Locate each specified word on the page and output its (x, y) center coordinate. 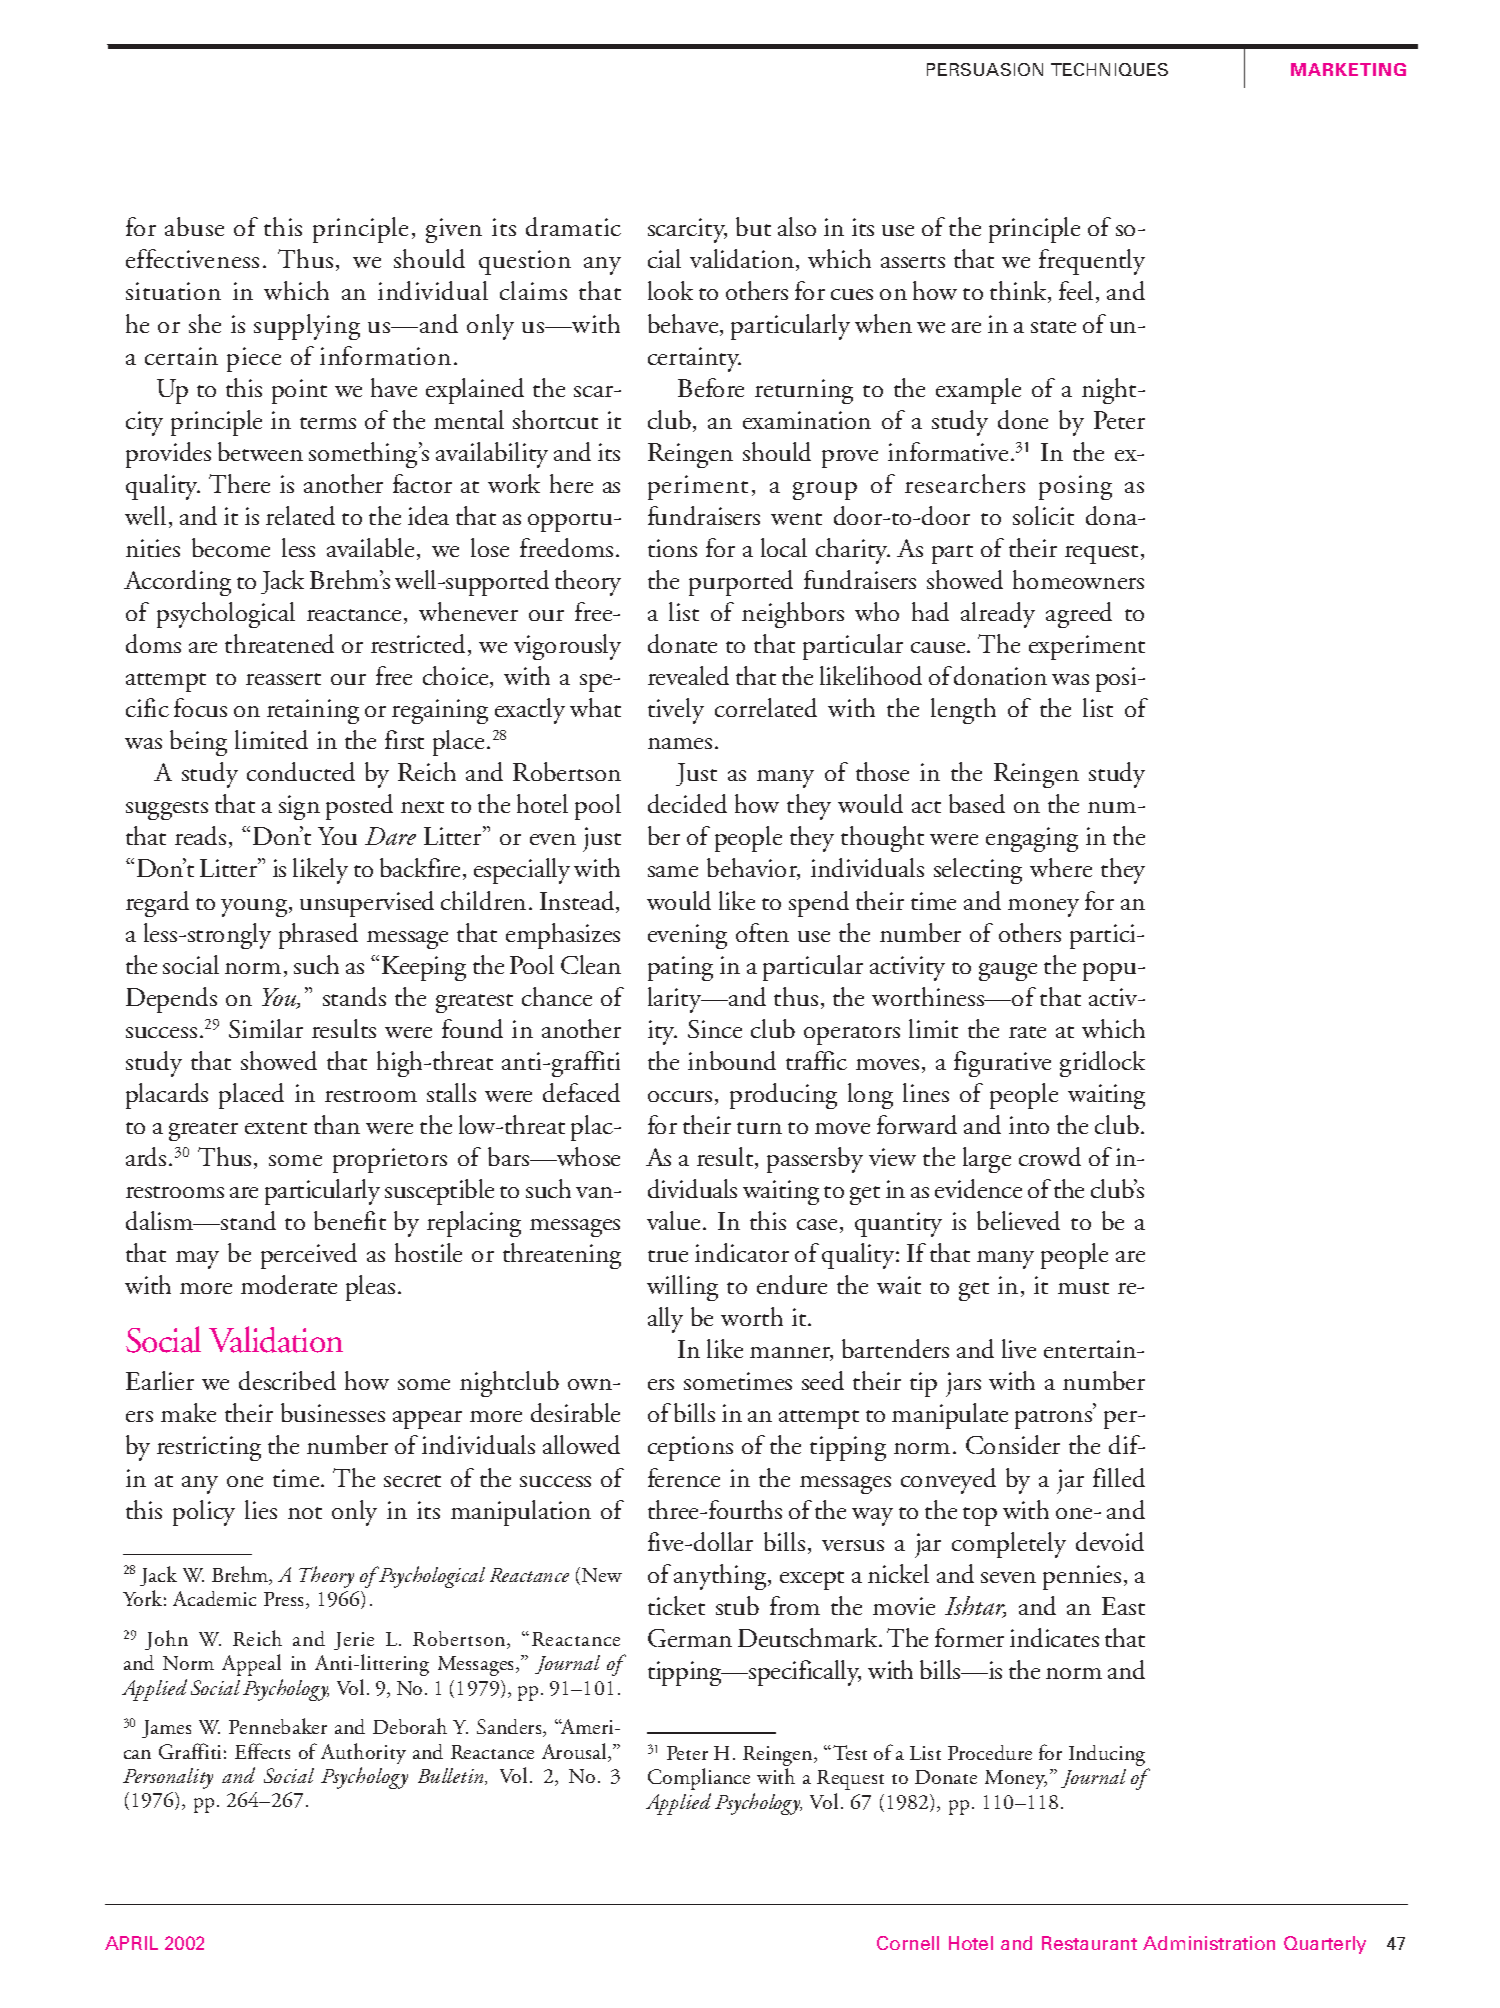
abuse (194, 226)
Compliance (699, 1779)
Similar (266, 1028)
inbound (732, 1060)
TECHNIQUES (1109, 69)
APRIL (131, 1943)
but (753, 226)
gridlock (1102, 1064)
